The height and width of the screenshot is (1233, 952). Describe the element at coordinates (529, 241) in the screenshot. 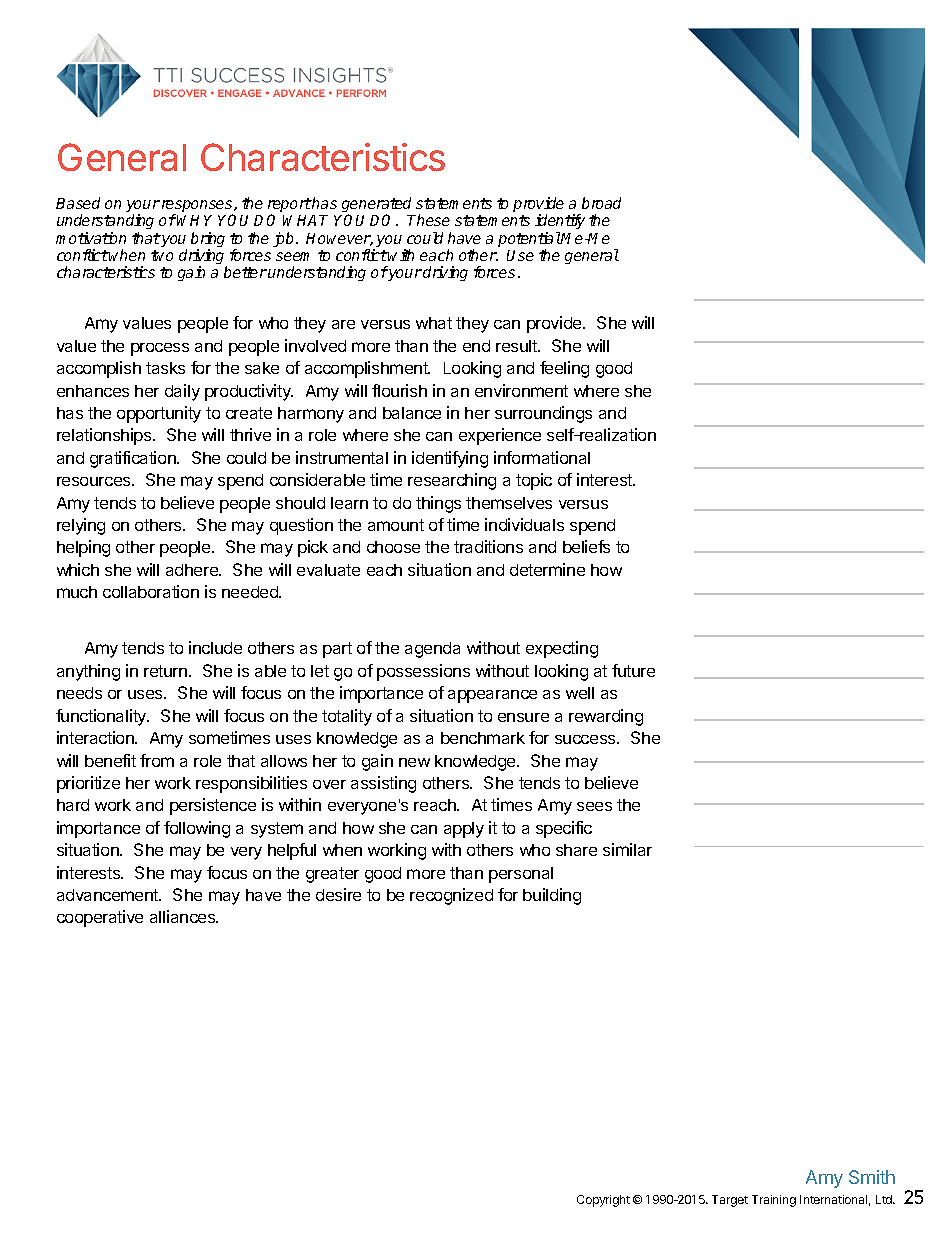

I see `potential` at that location.
